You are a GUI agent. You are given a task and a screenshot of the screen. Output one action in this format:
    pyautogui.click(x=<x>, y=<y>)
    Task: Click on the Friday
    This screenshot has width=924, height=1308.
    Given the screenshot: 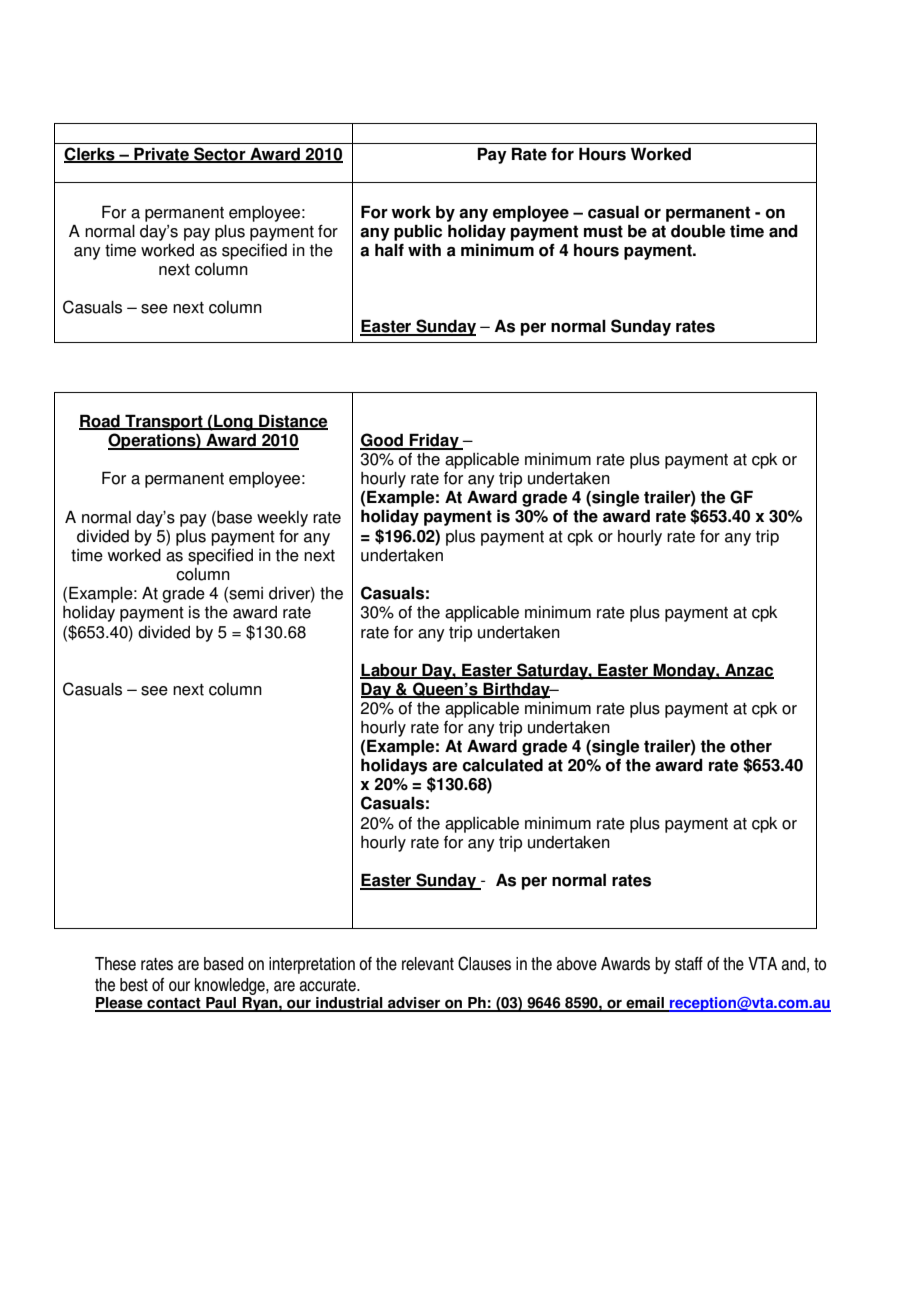 What is the action you would take?
    pyautogui.click(x=434, y=441)
